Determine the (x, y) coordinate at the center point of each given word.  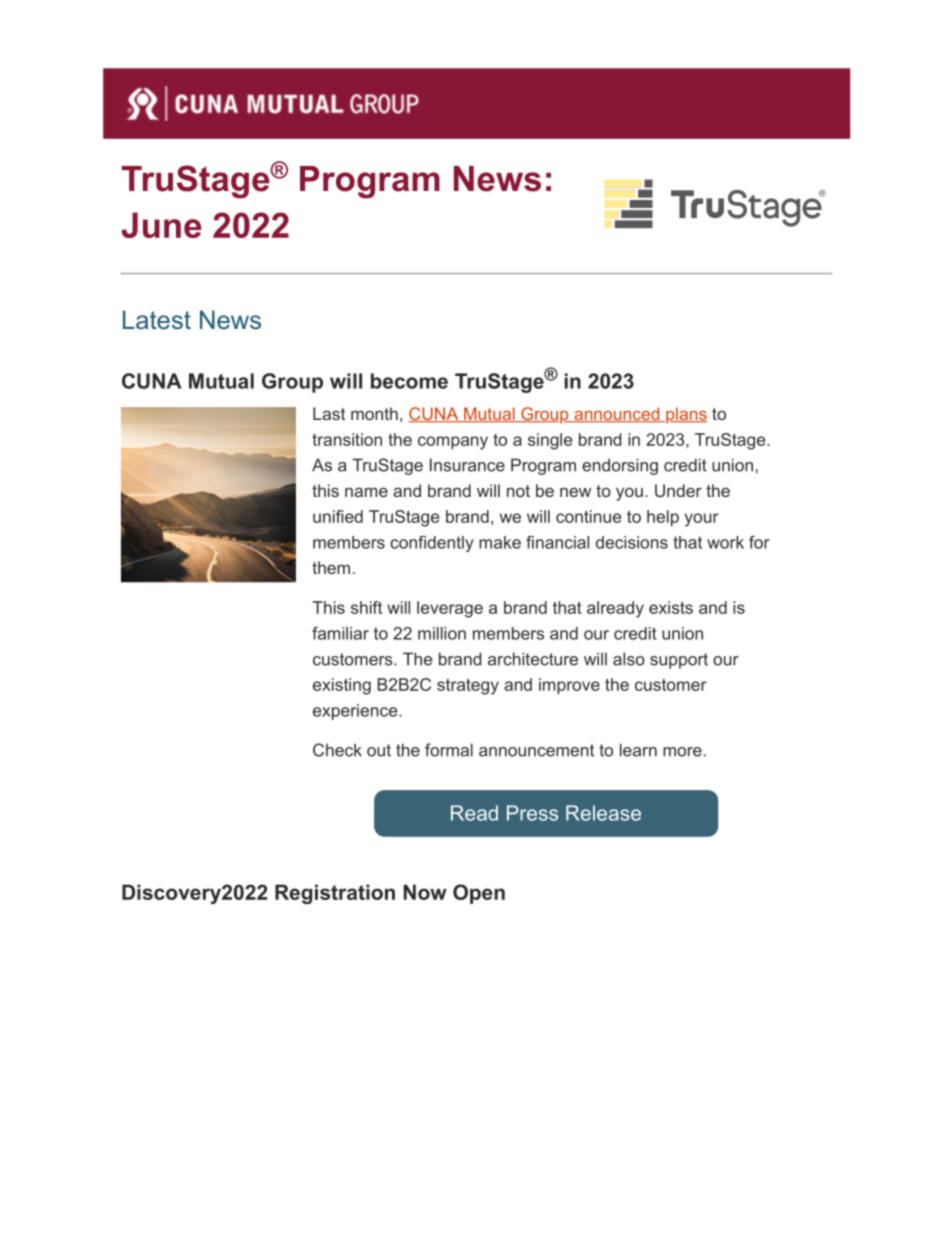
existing (342, 686)
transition (347, 439)
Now (425, 892)
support (679, 661)
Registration (335, 894)
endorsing (620, 466)
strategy (468, 687)
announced (617, 414)
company (453, 443)
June (161, 225)
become (409, 381)
